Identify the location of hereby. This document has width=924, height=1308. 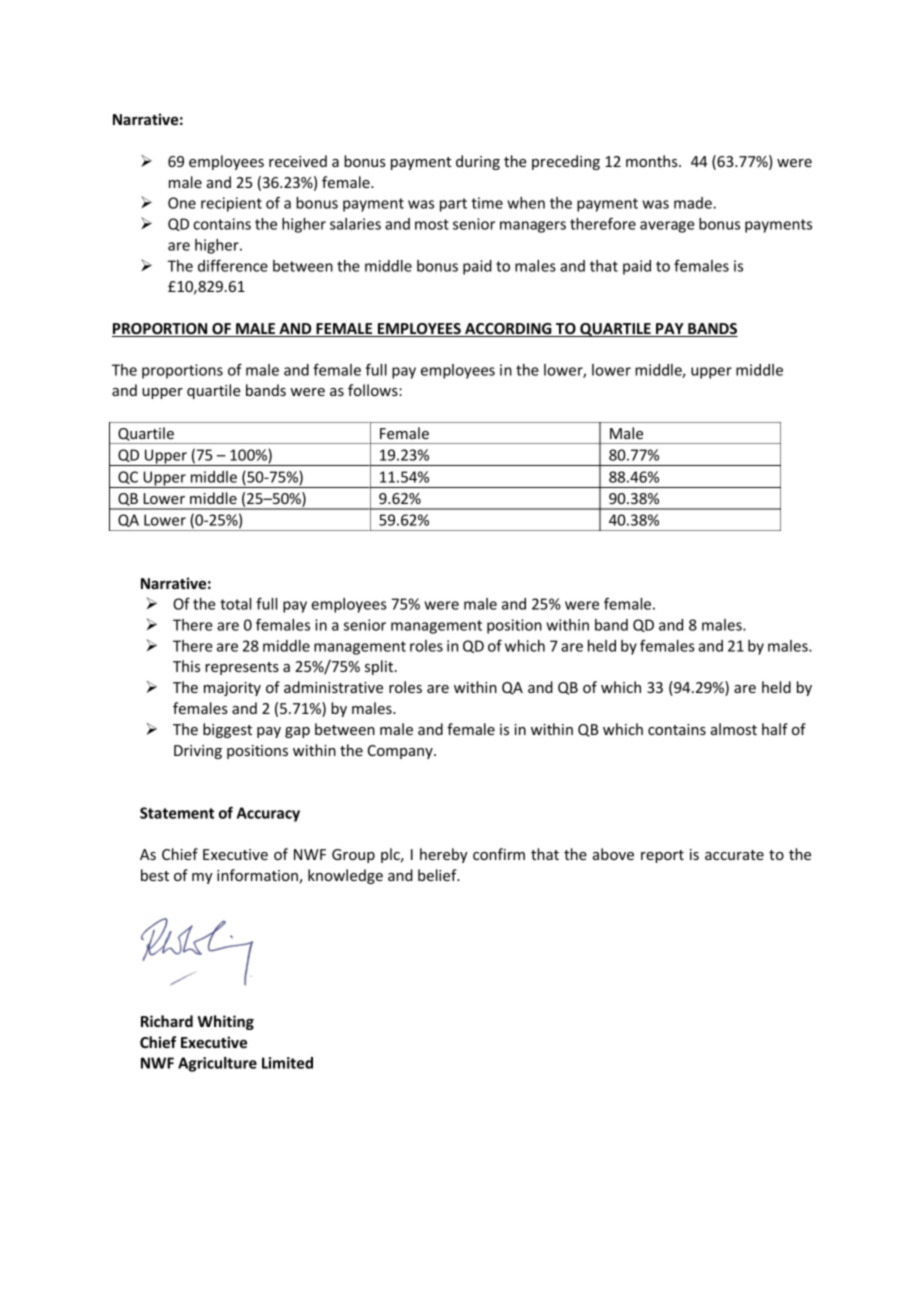
(444, 855).
